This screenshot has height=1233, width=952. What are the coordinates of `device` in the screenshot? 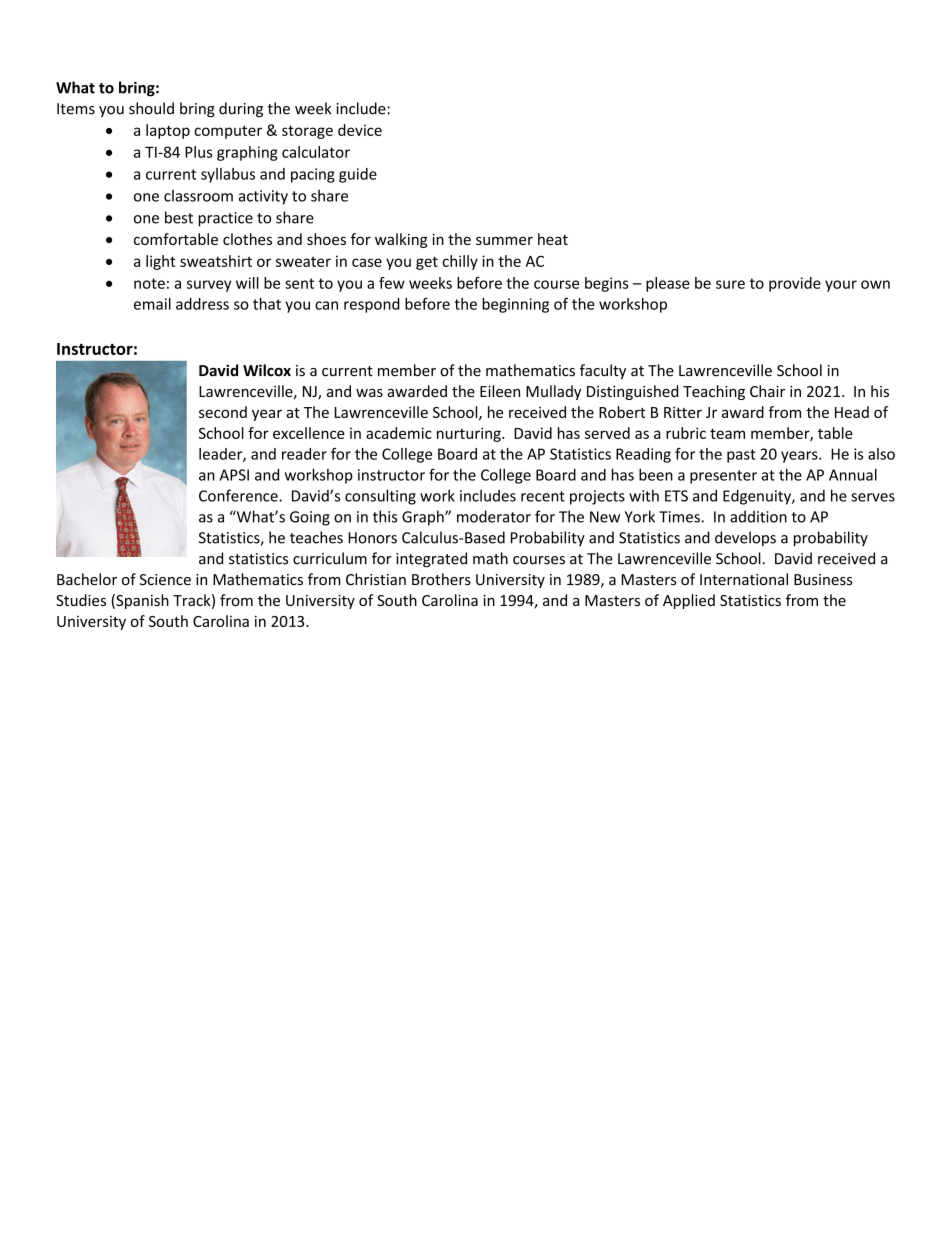 It's located at (360, 130).
